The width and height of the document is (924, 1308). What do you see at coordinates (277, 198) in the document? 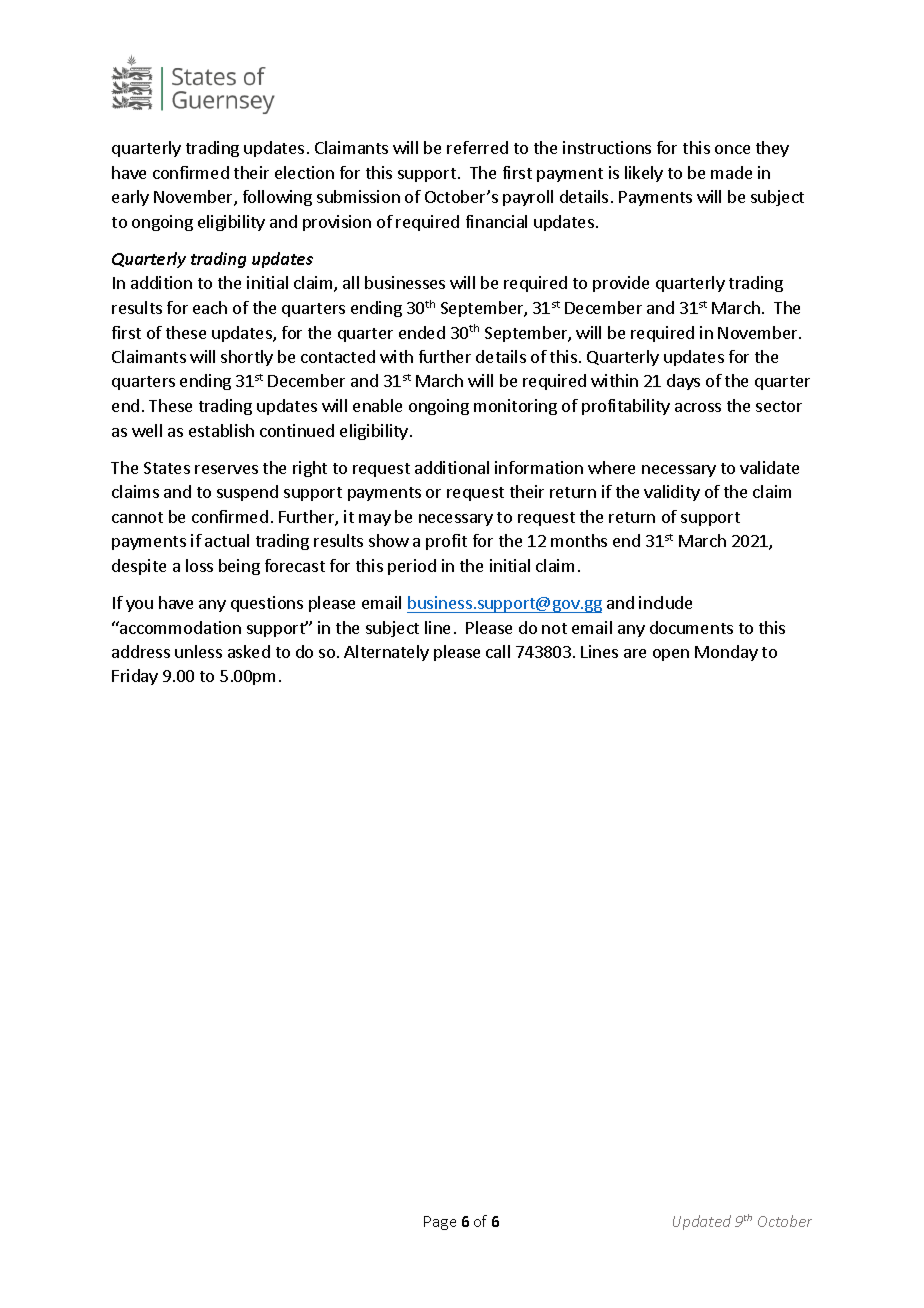
I see `following` at bounding box center [277, 198].
